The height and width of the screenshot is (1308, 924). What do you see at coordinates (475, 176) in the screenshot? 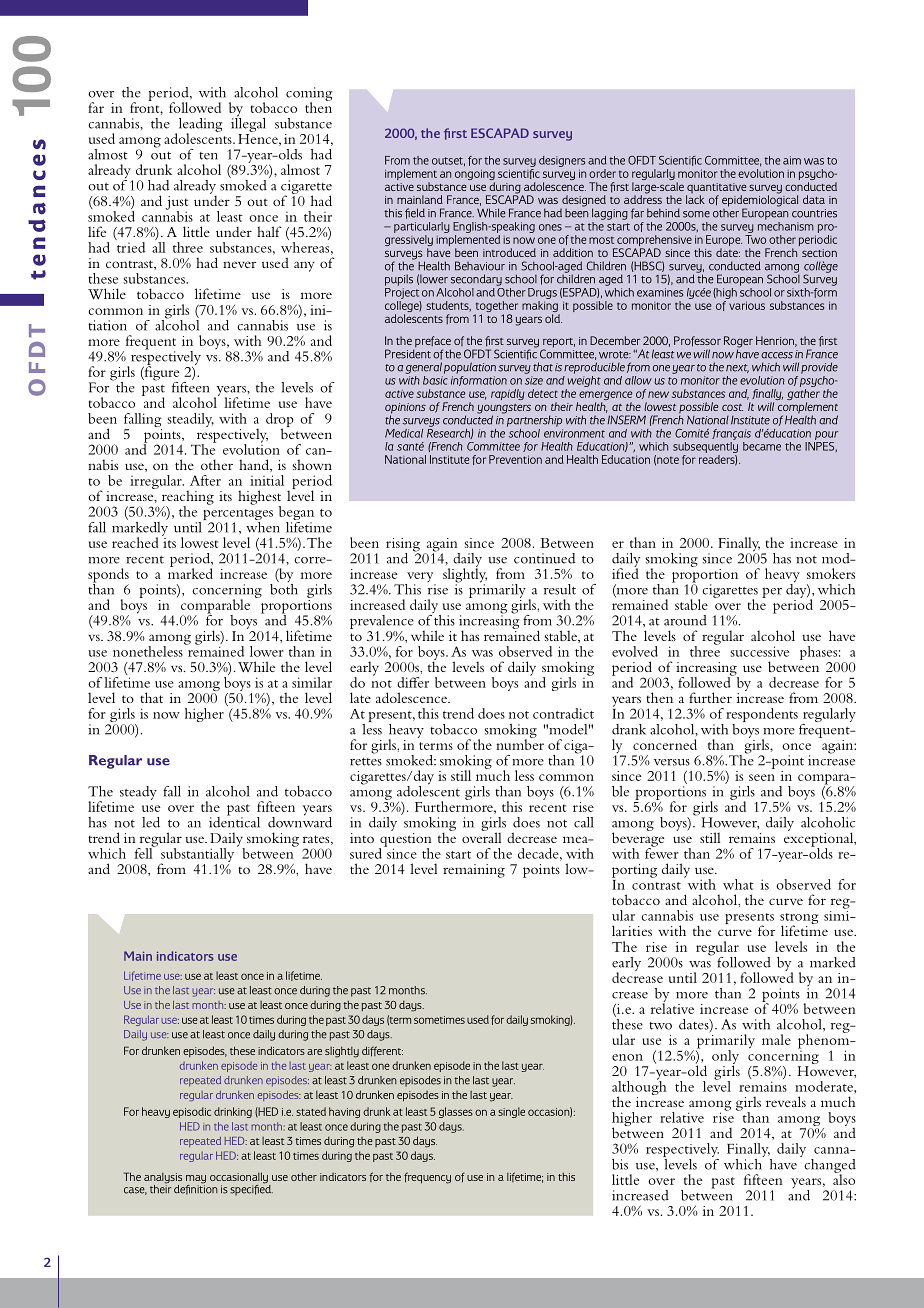
I see `ongoing` at bounding box center [475, 176].
